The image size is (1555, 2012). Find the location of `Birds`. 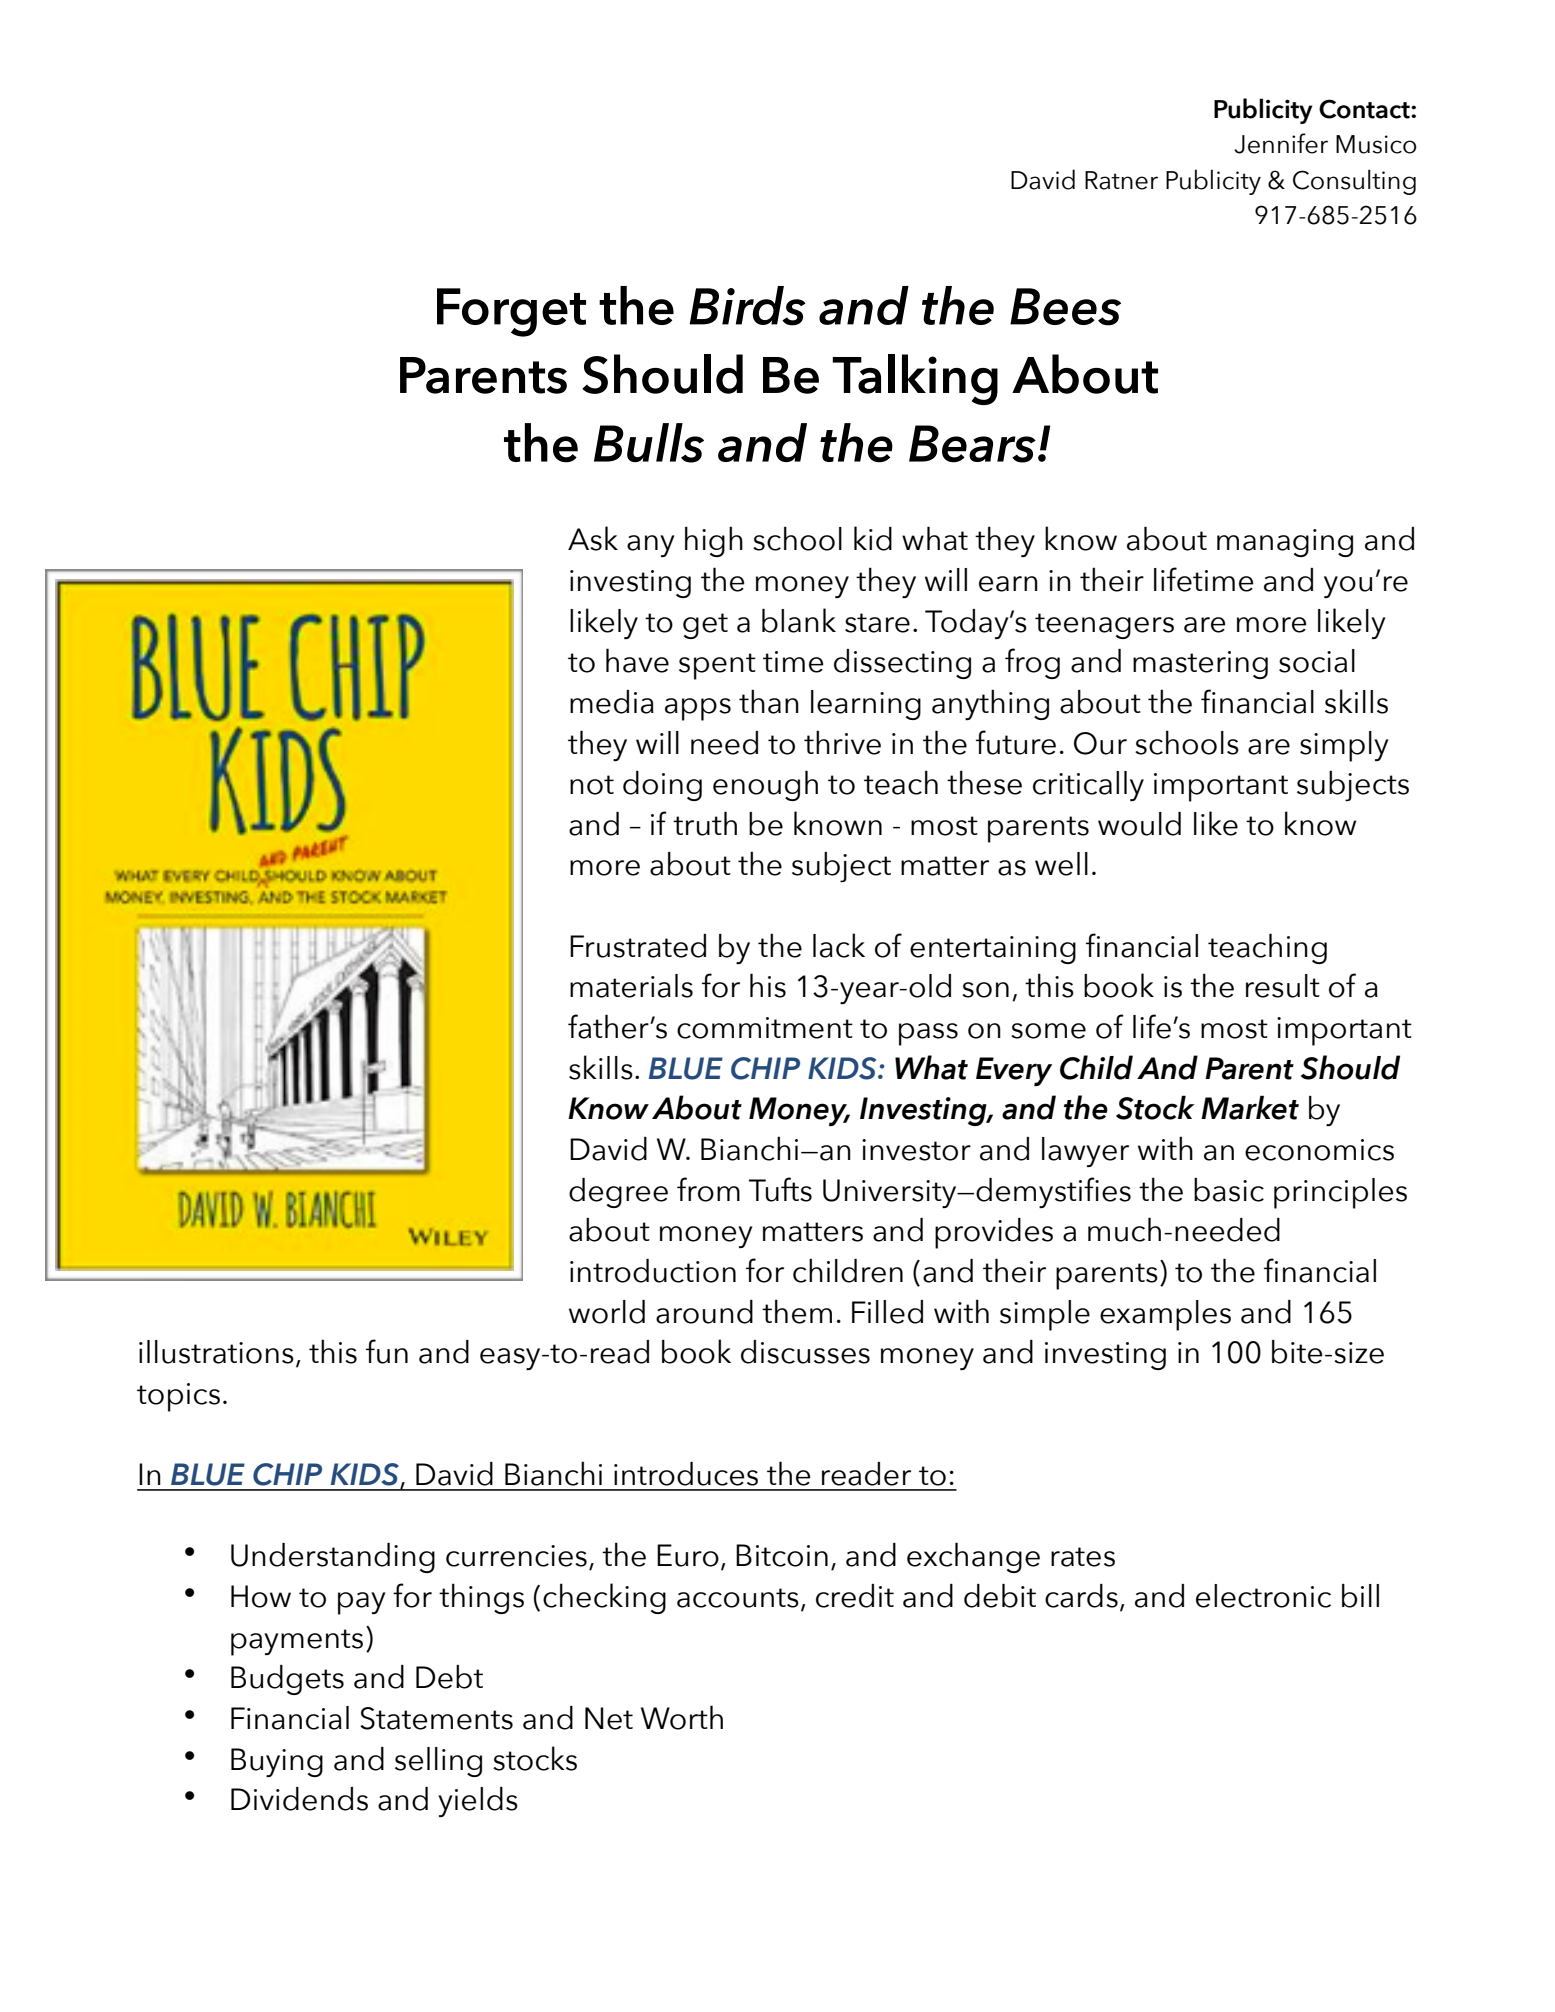

Birds is located at coordinates (748, 306).
